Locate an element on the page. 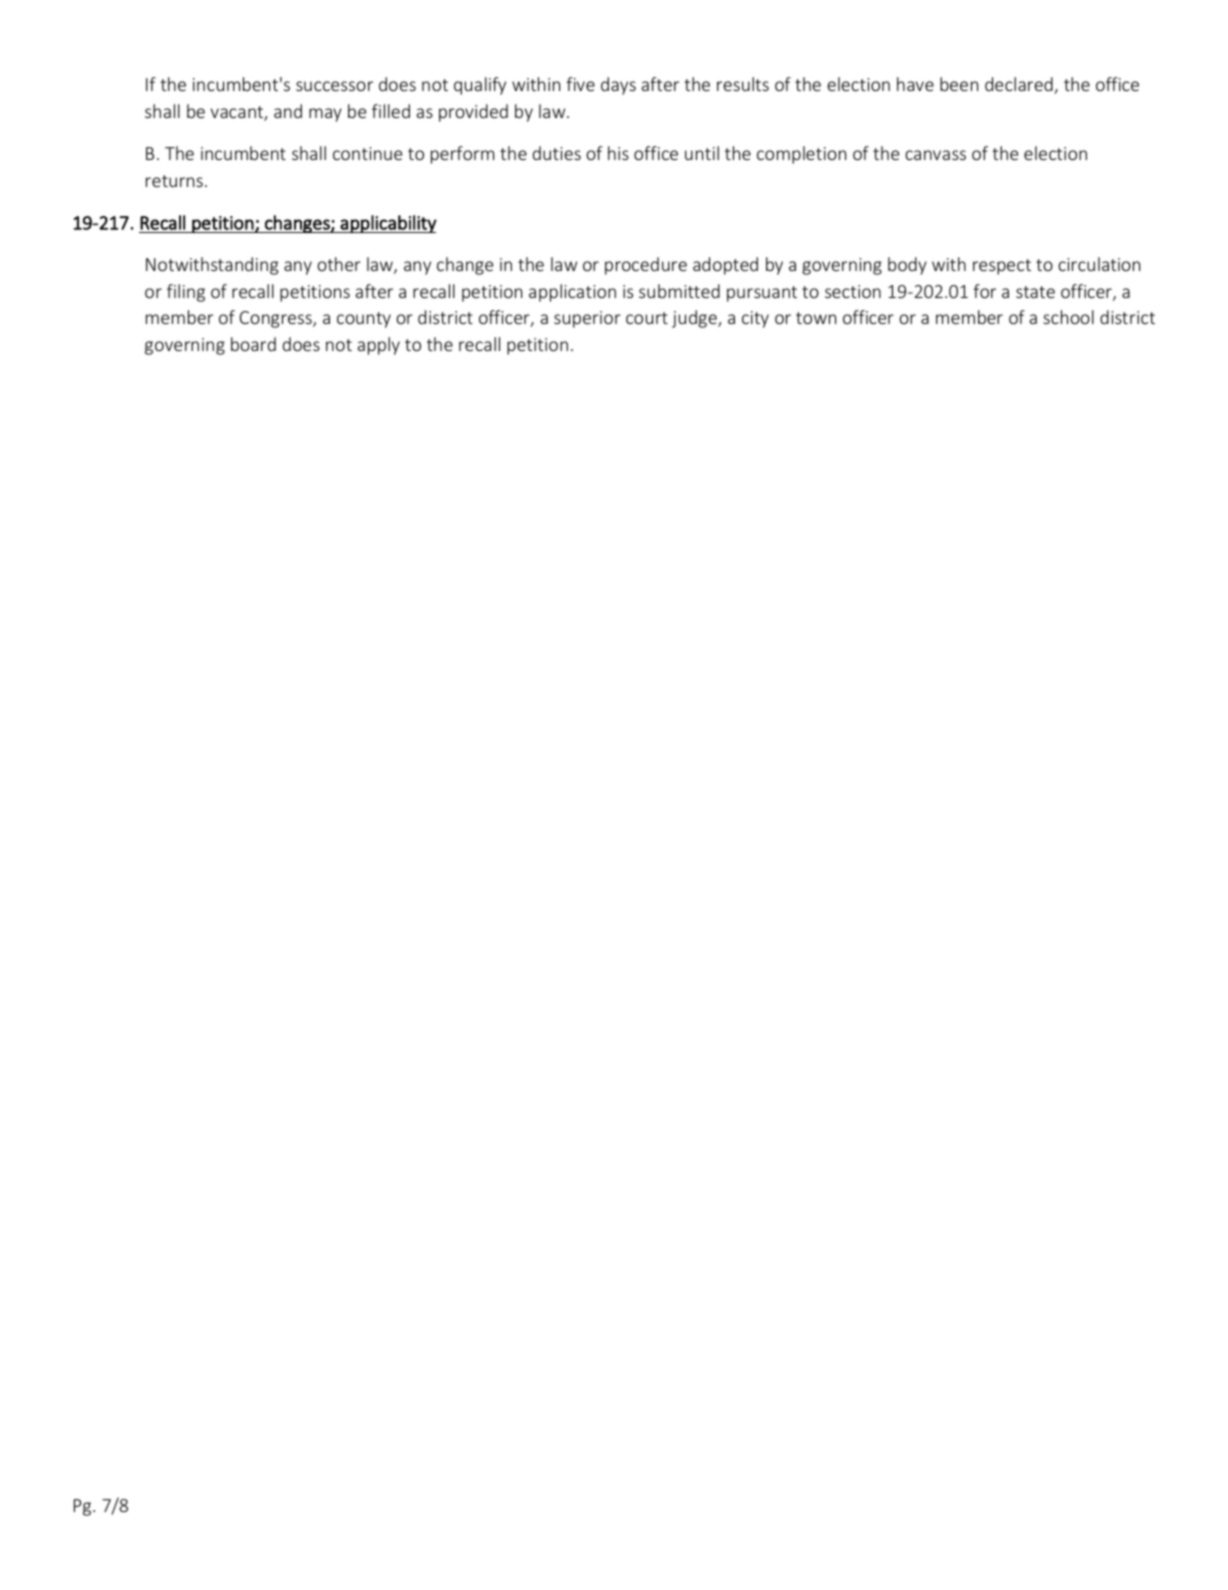 This image has width=1228, height=1590. days is located at coordinates (618, 86).
